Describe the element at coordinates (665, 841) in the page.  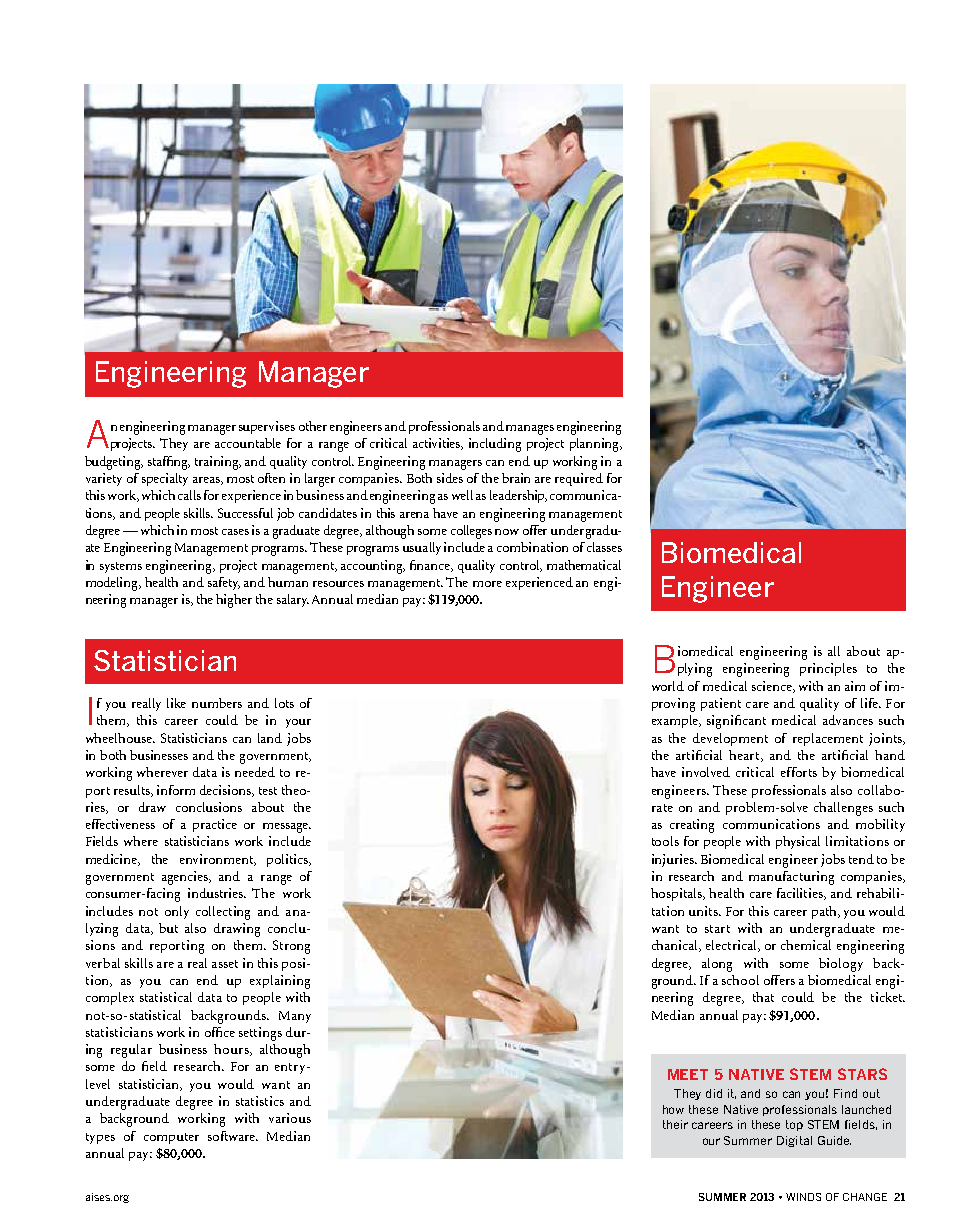
I see `tools` at that location.
